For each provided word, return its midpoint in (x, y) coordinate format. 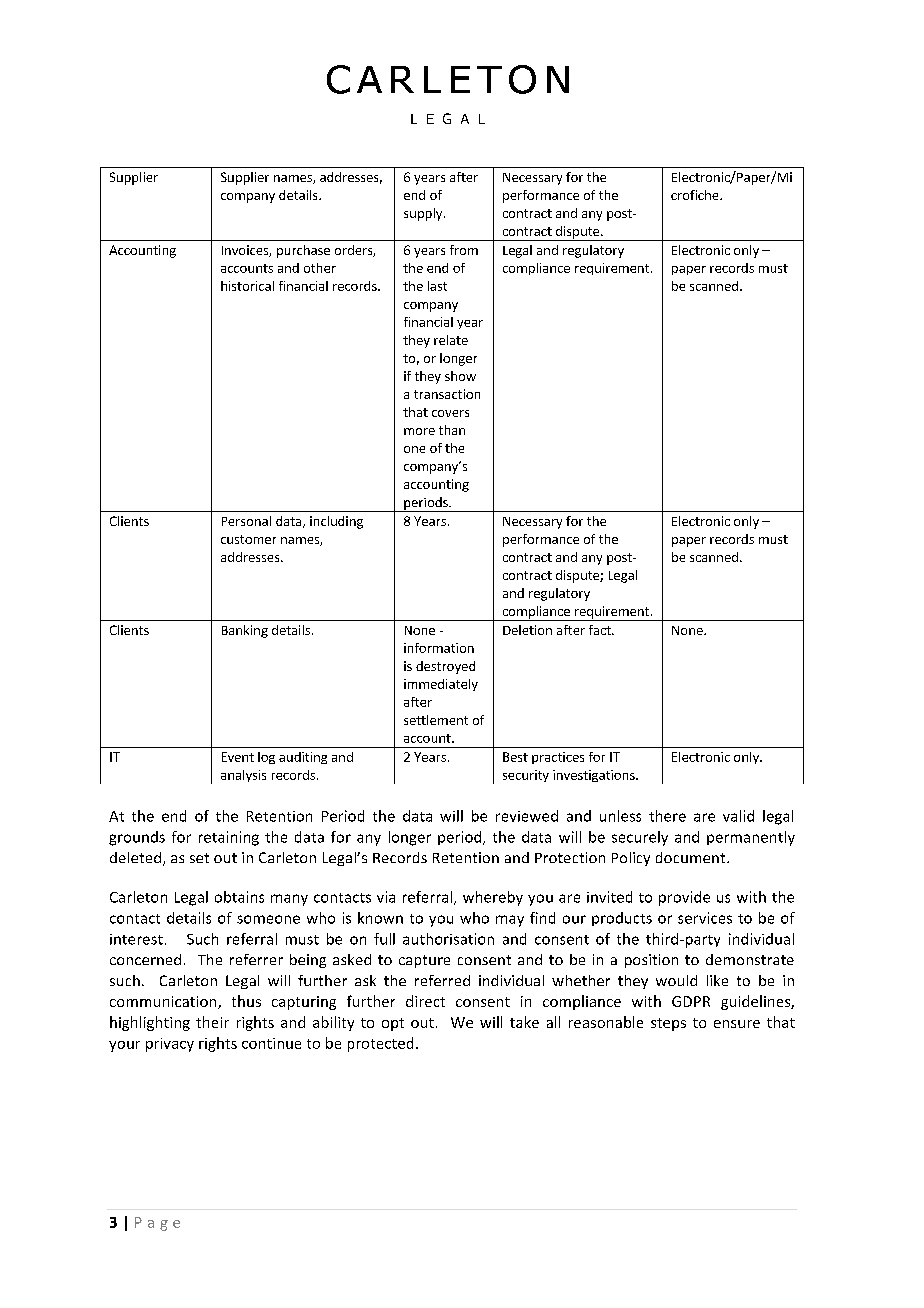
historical (247, 286)
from (464, 250)
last (437, 286)
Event (238, 757)
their (212, 1022)
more (419, 431)
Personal (246, 521)
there (667, 816)
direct (425, 1001)
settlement (436, 720)
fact (601, 630)
